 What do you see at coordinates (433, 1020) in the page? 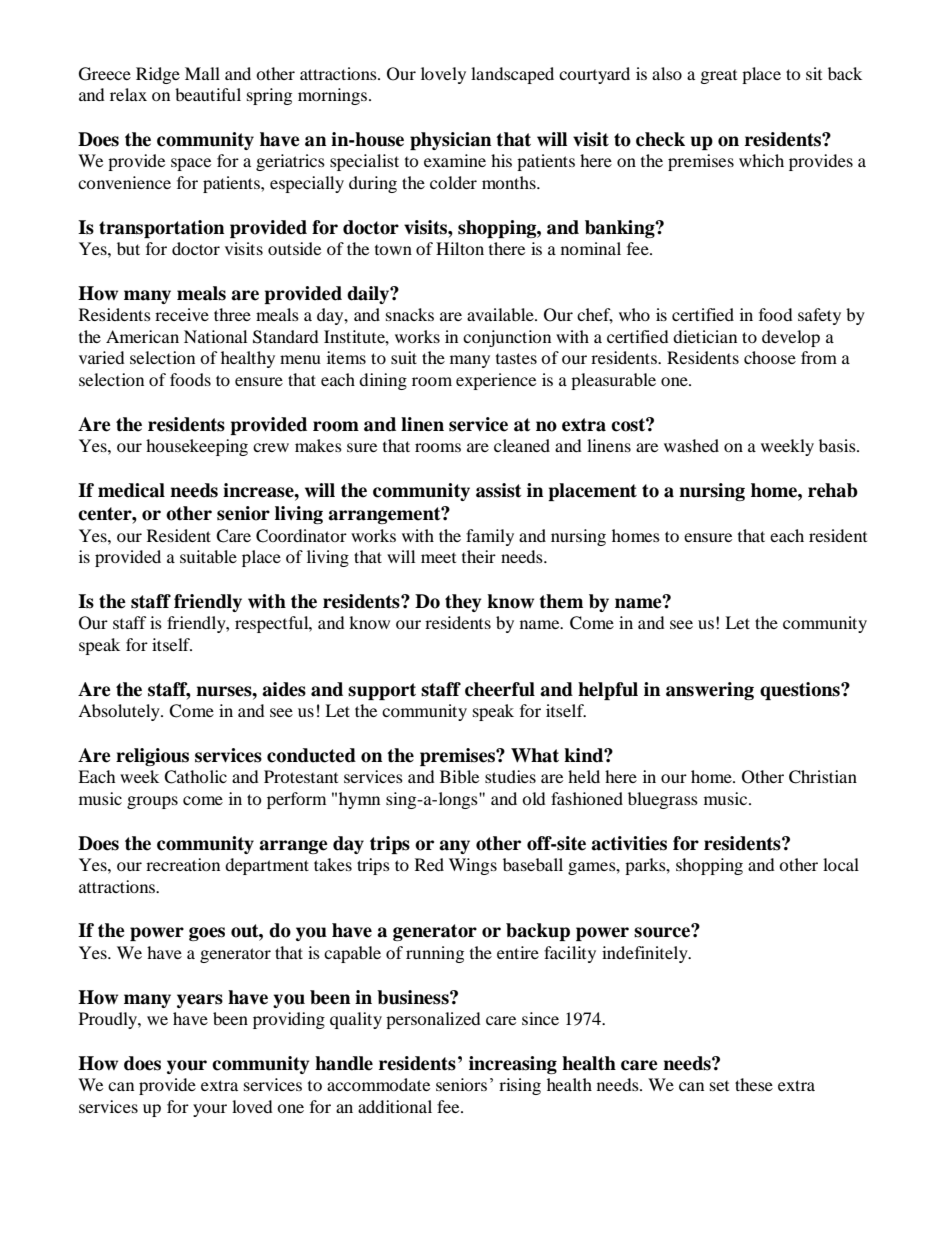
I see `personalized` at bounding box center [433, 1020].
